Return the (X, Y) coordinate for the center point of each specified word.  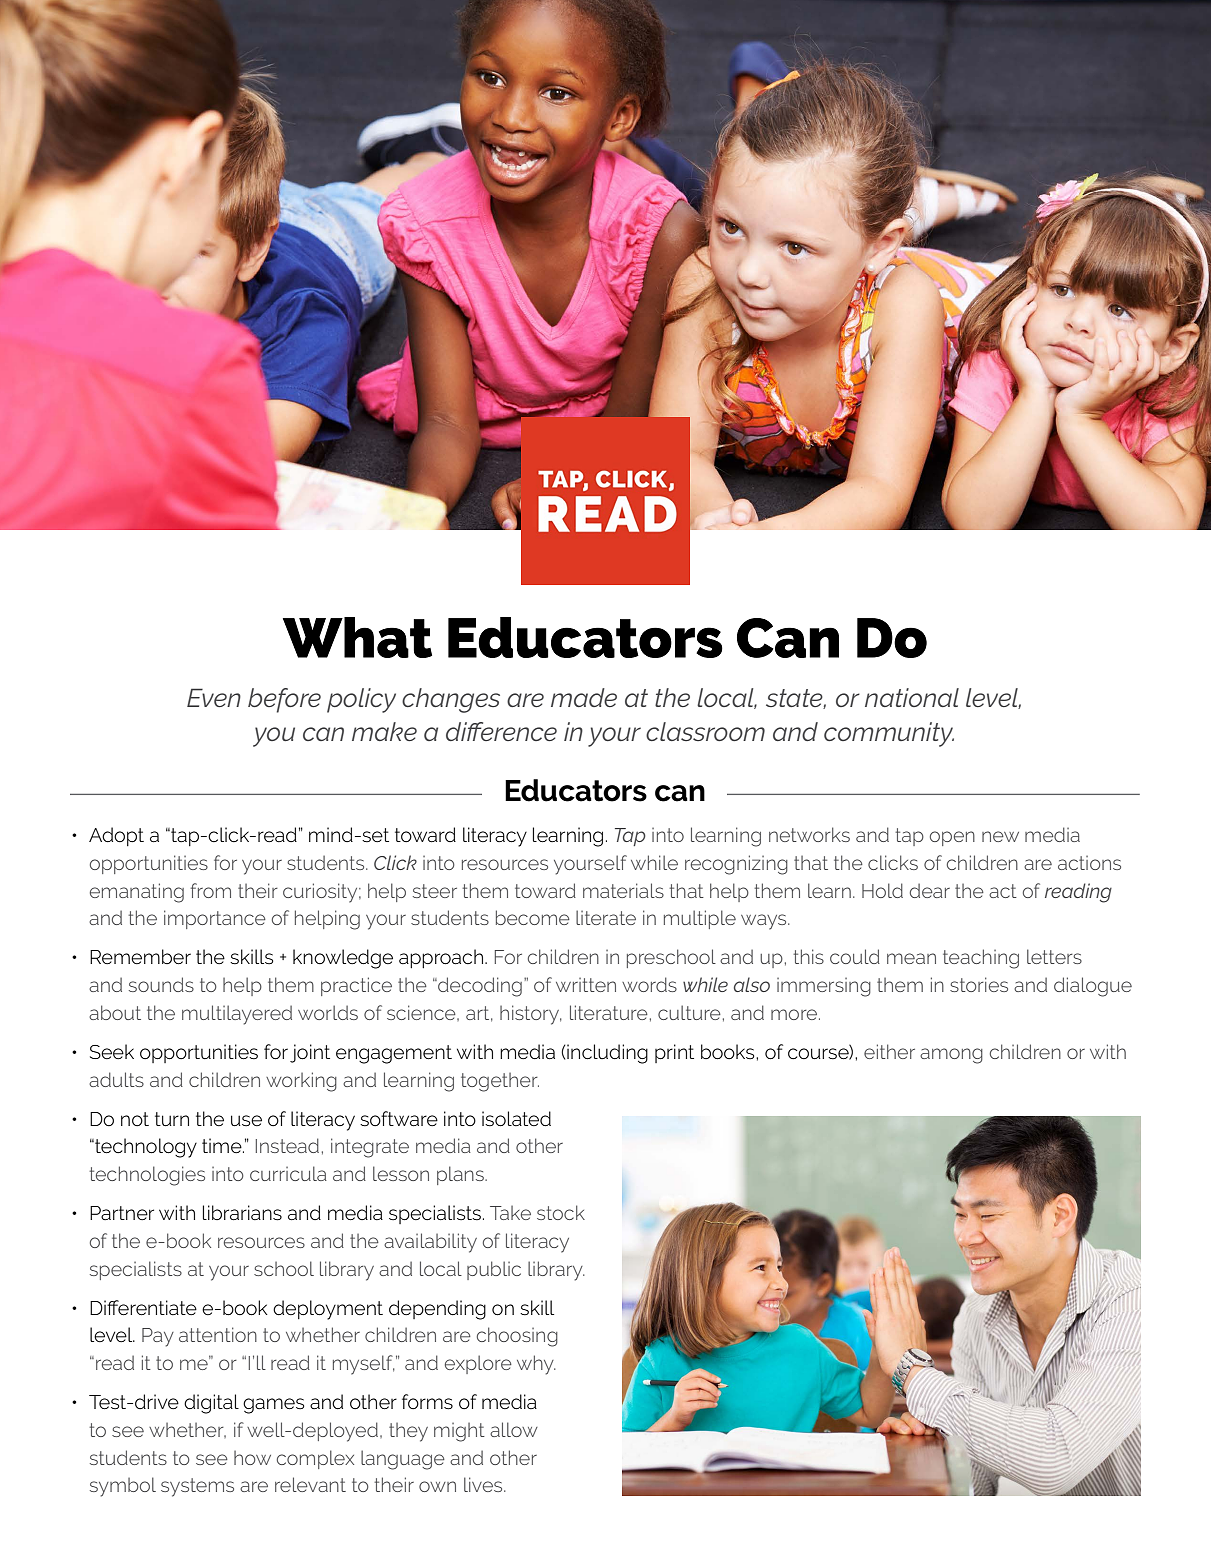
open (952, 838)
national (912, 697)
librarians (242, 1213)
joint (310, 1053)
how (252, 1458)
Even (214, 697)
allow (514, 1429)
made (584, 697)
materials (623, 890)
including (607, 1054)
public (494, 1270)
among (951, 1056)
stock (561, 1212)
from (211, 890)
